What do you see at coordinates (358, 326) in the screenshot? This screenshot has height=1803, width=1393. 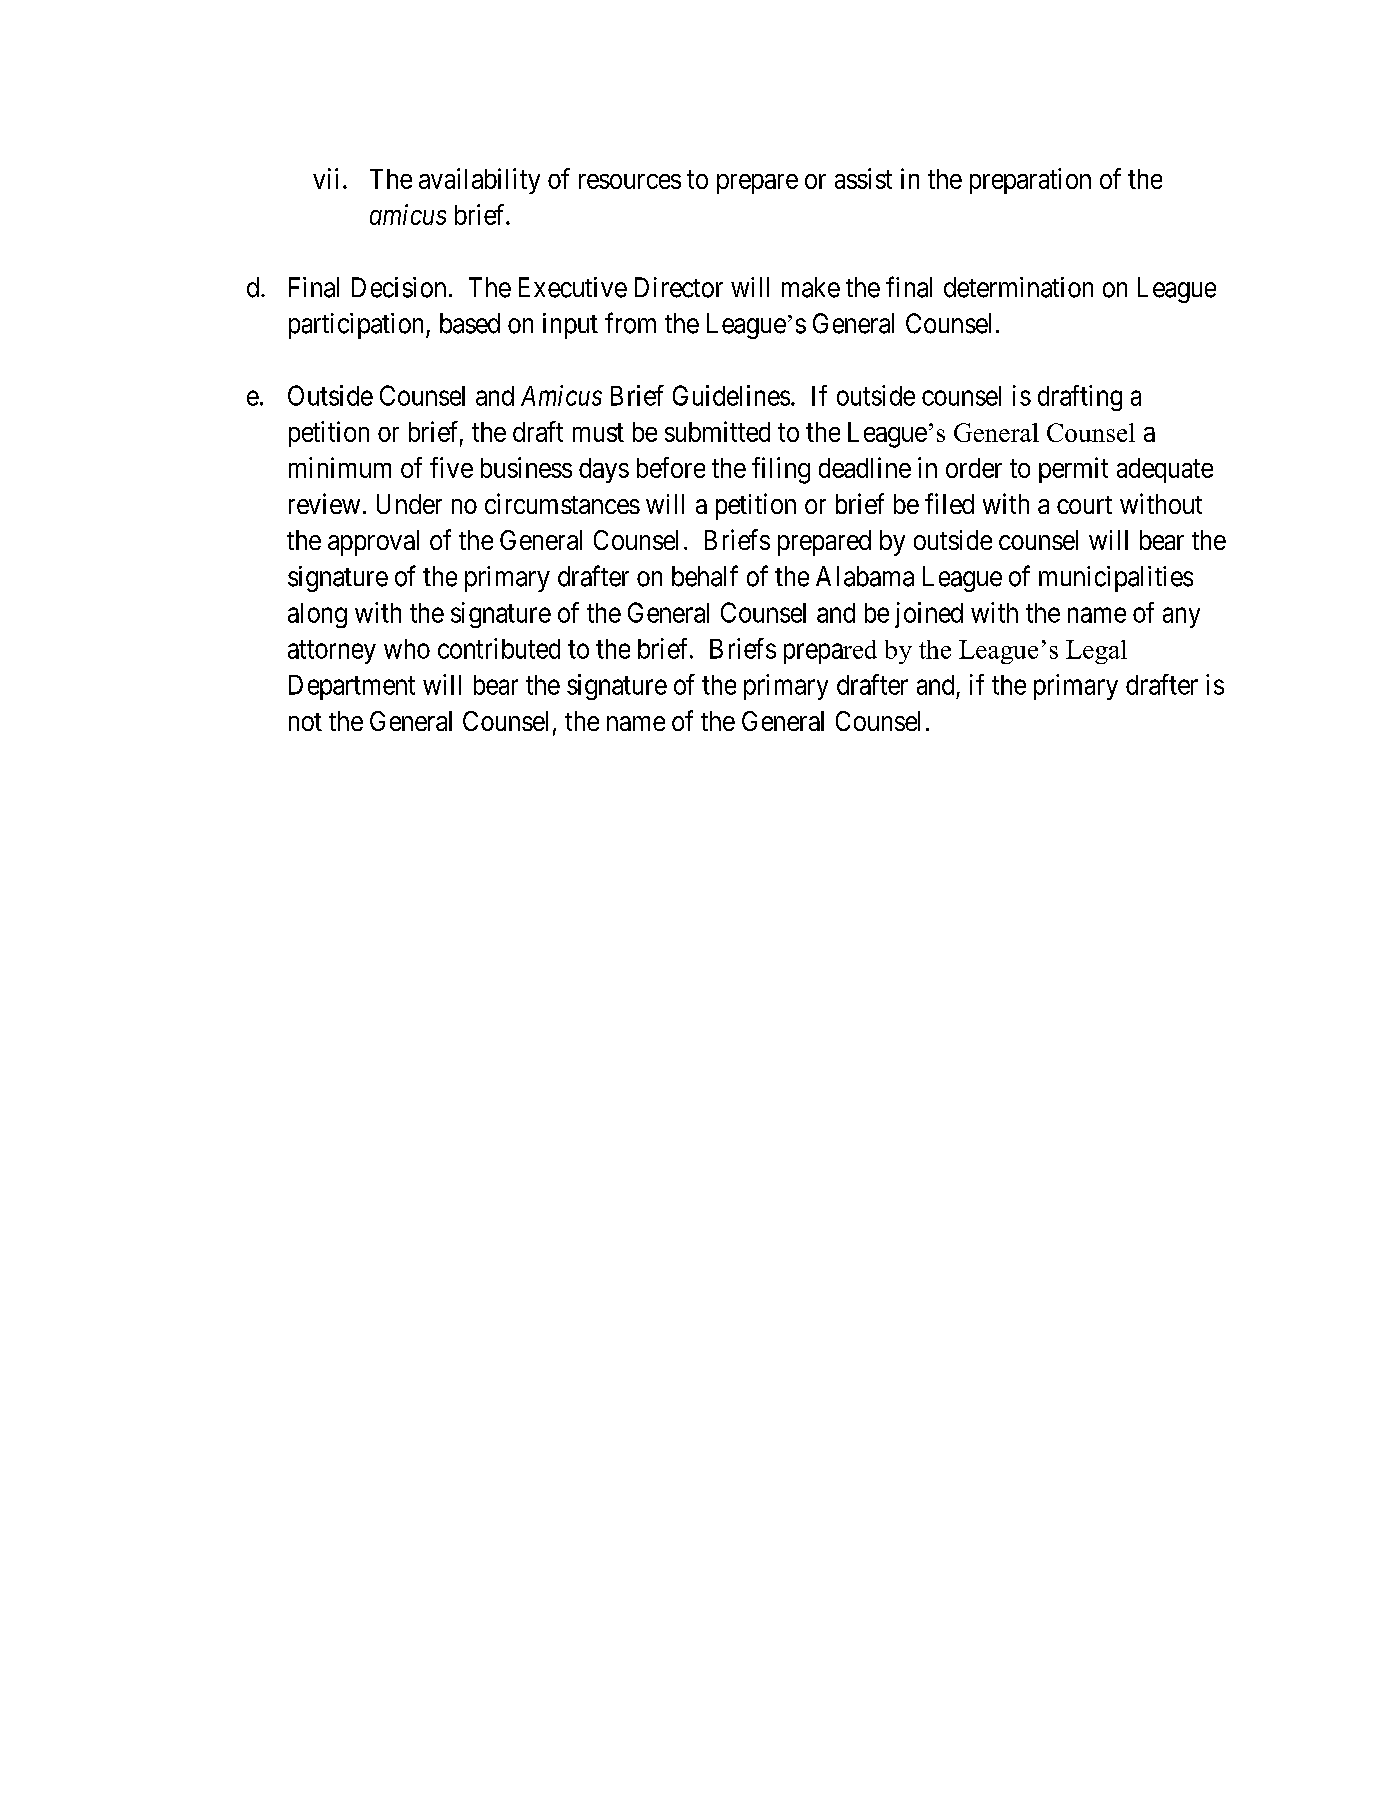 I see `participation` at bounding box center [358, 326].
